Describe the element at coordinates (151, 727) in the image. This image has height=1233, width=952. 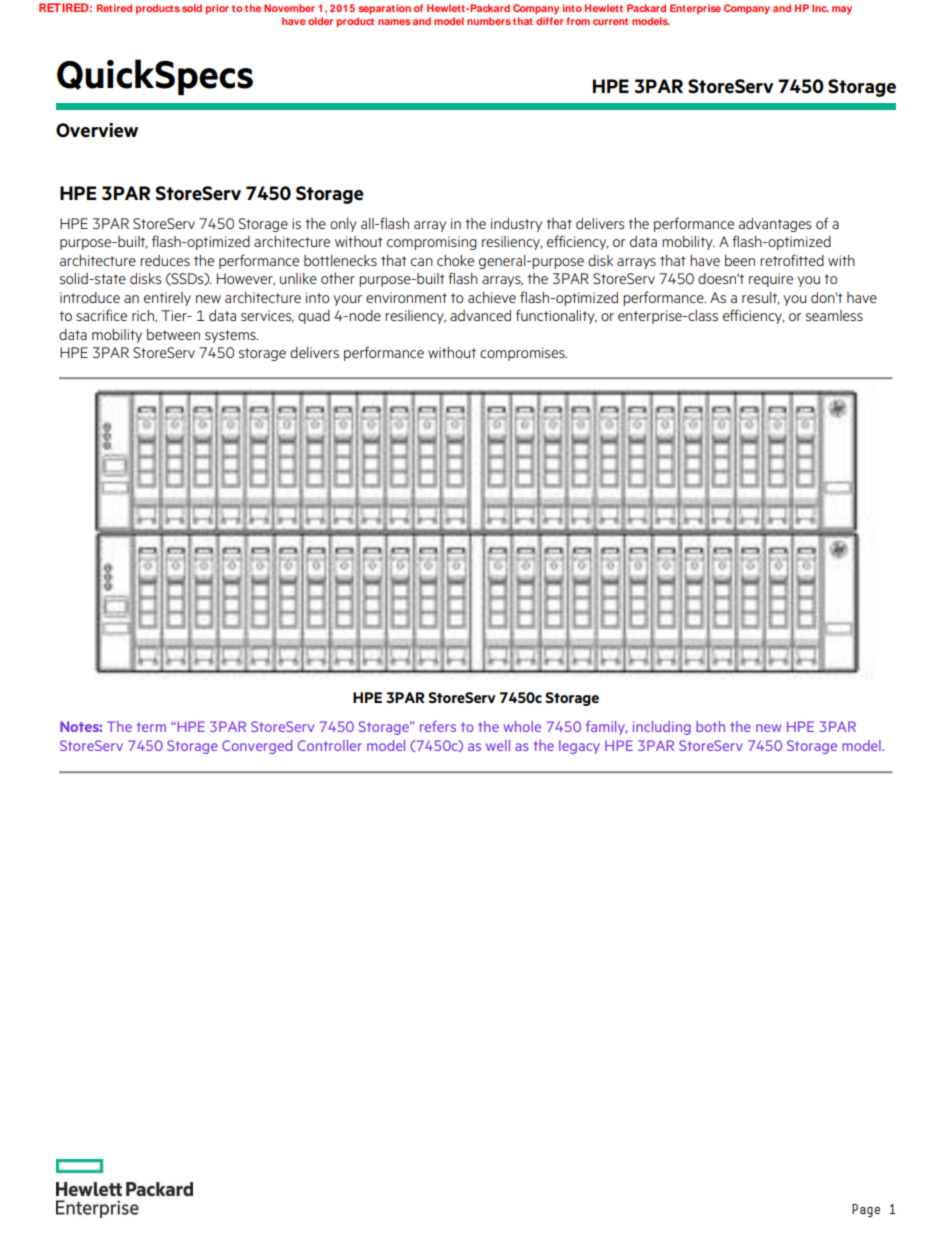
I see `term` at that location.
